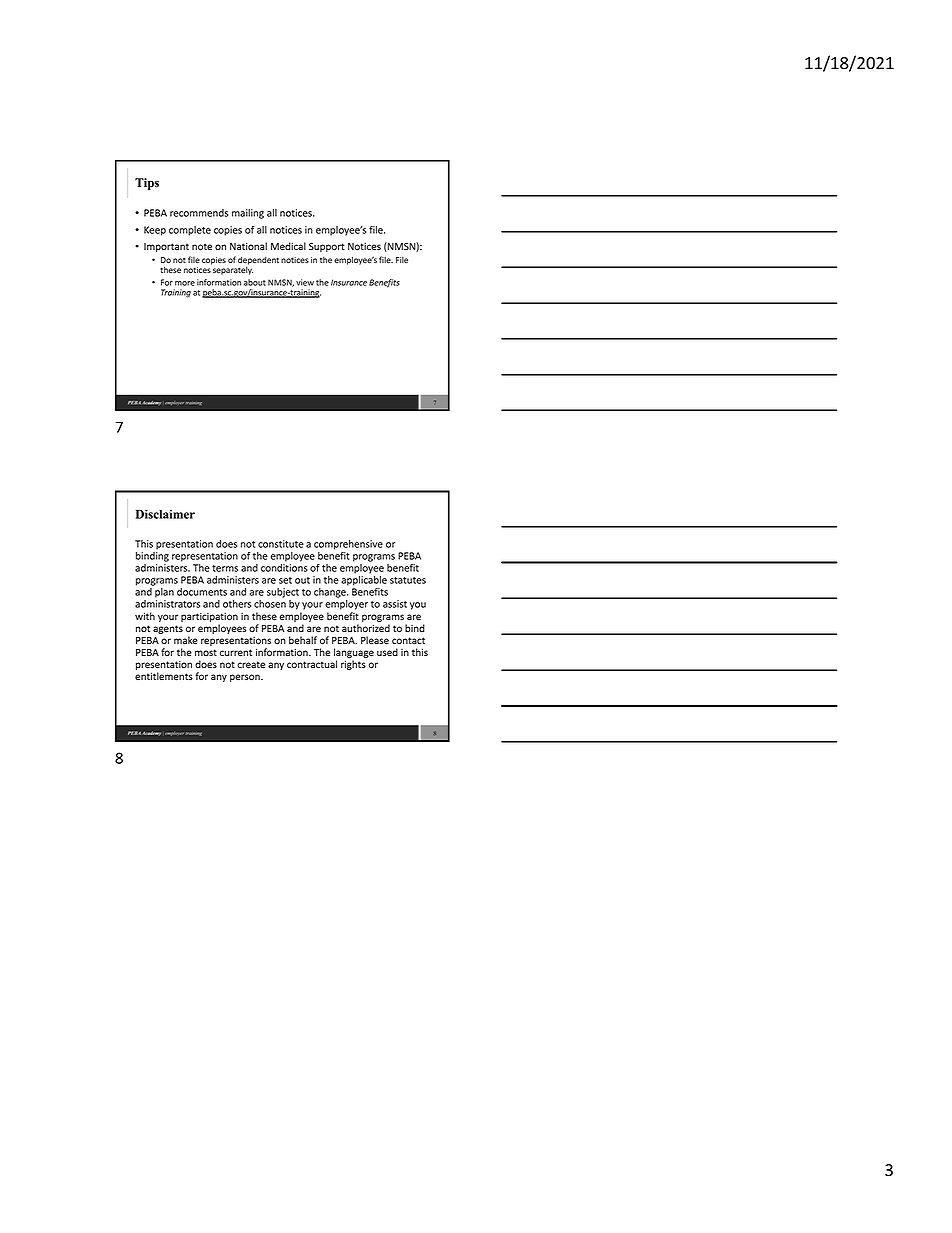  I want to click on recommends, so click(199, 213).
